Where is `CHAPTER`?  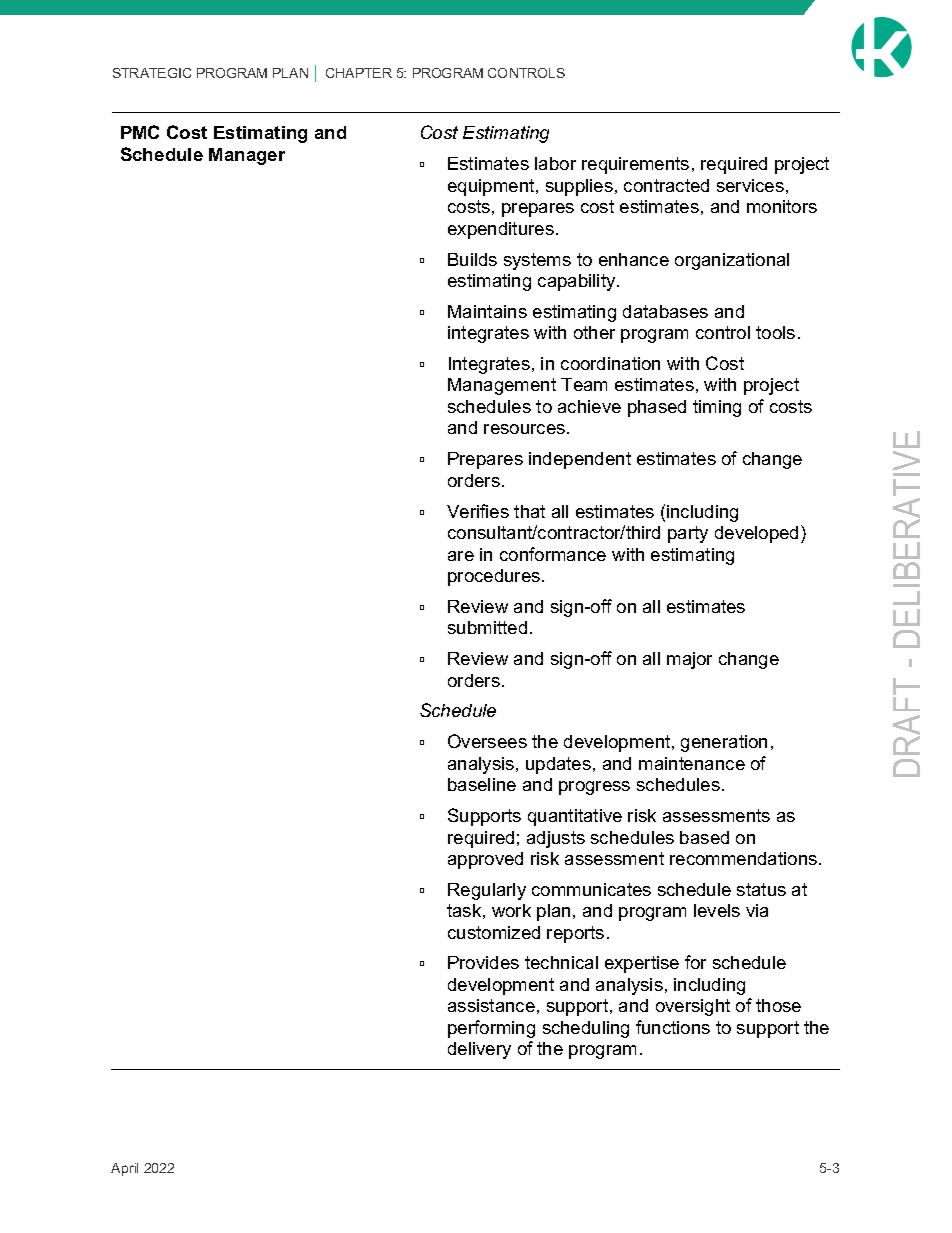
CHAPTER is located at coordinates (359, 73).
